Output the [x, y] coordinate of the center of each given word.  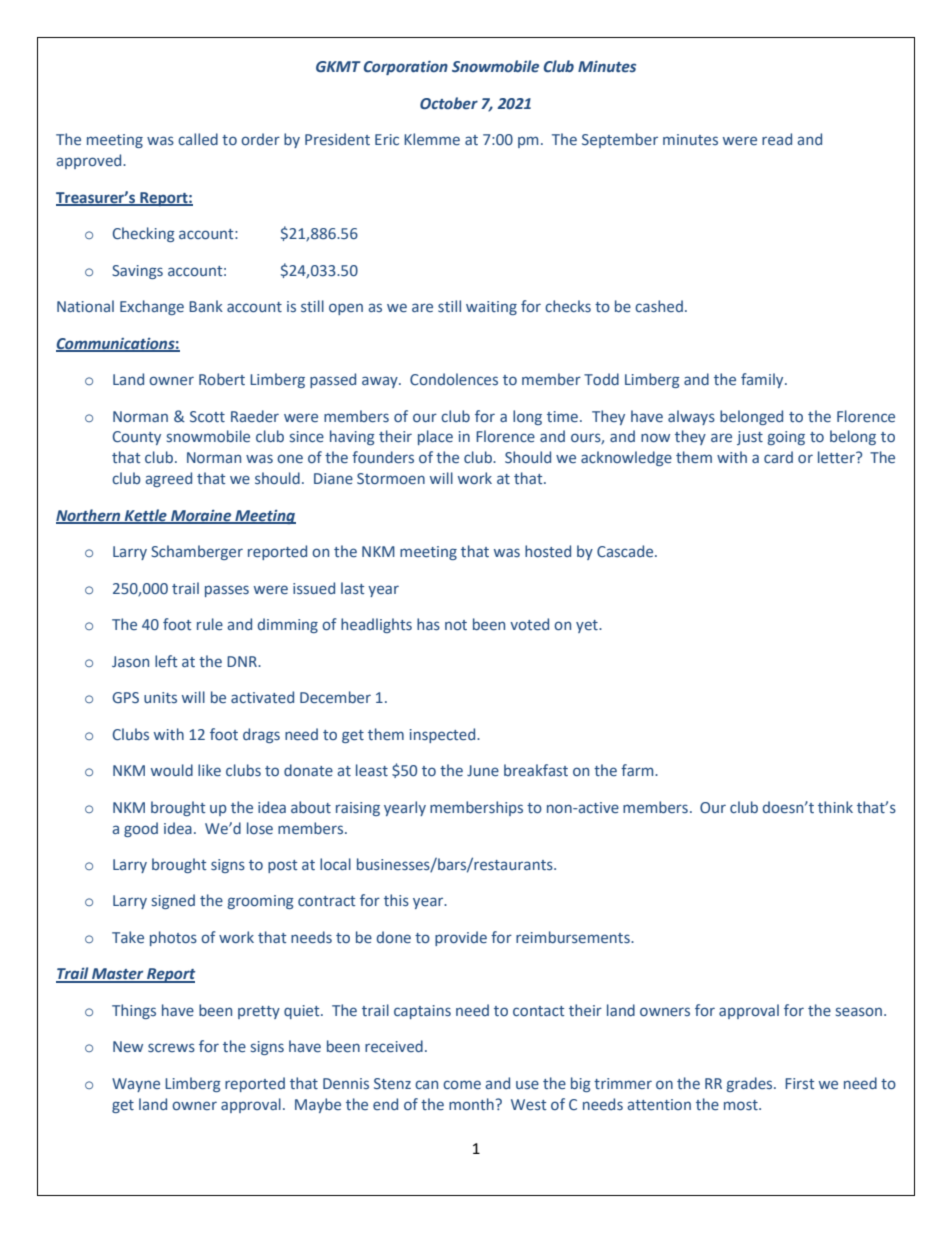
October [449, 103]
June [483, 770]
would [172, 770]
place [435, 437]
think [835, 807]
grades [751, 1084]
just [750, 438]
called [198, 139]
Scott [207, 416]
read [777, 139]
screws [171, 1047]
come [462, 1085]
